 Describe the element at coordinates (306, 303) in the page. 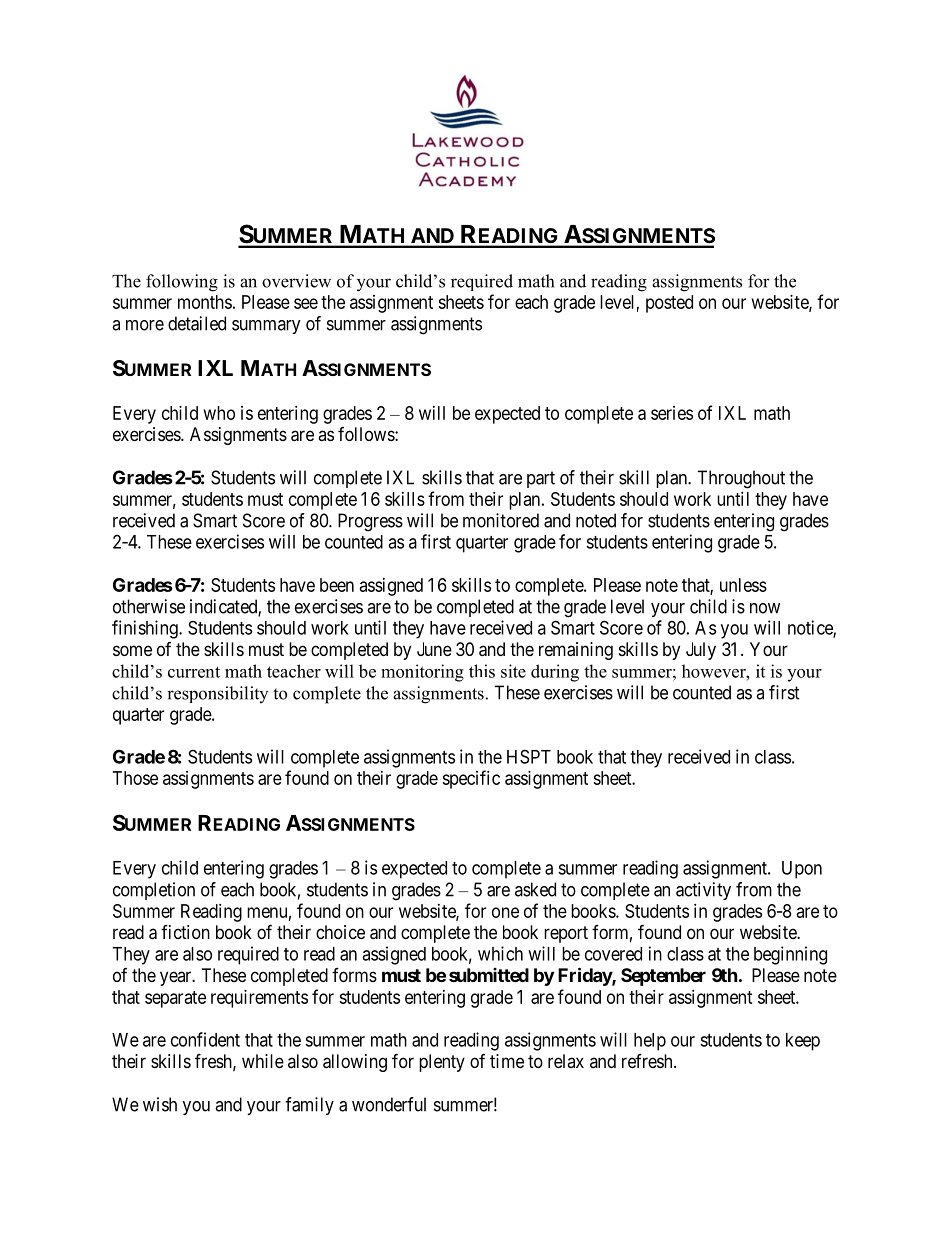

I see `see` at that location.
